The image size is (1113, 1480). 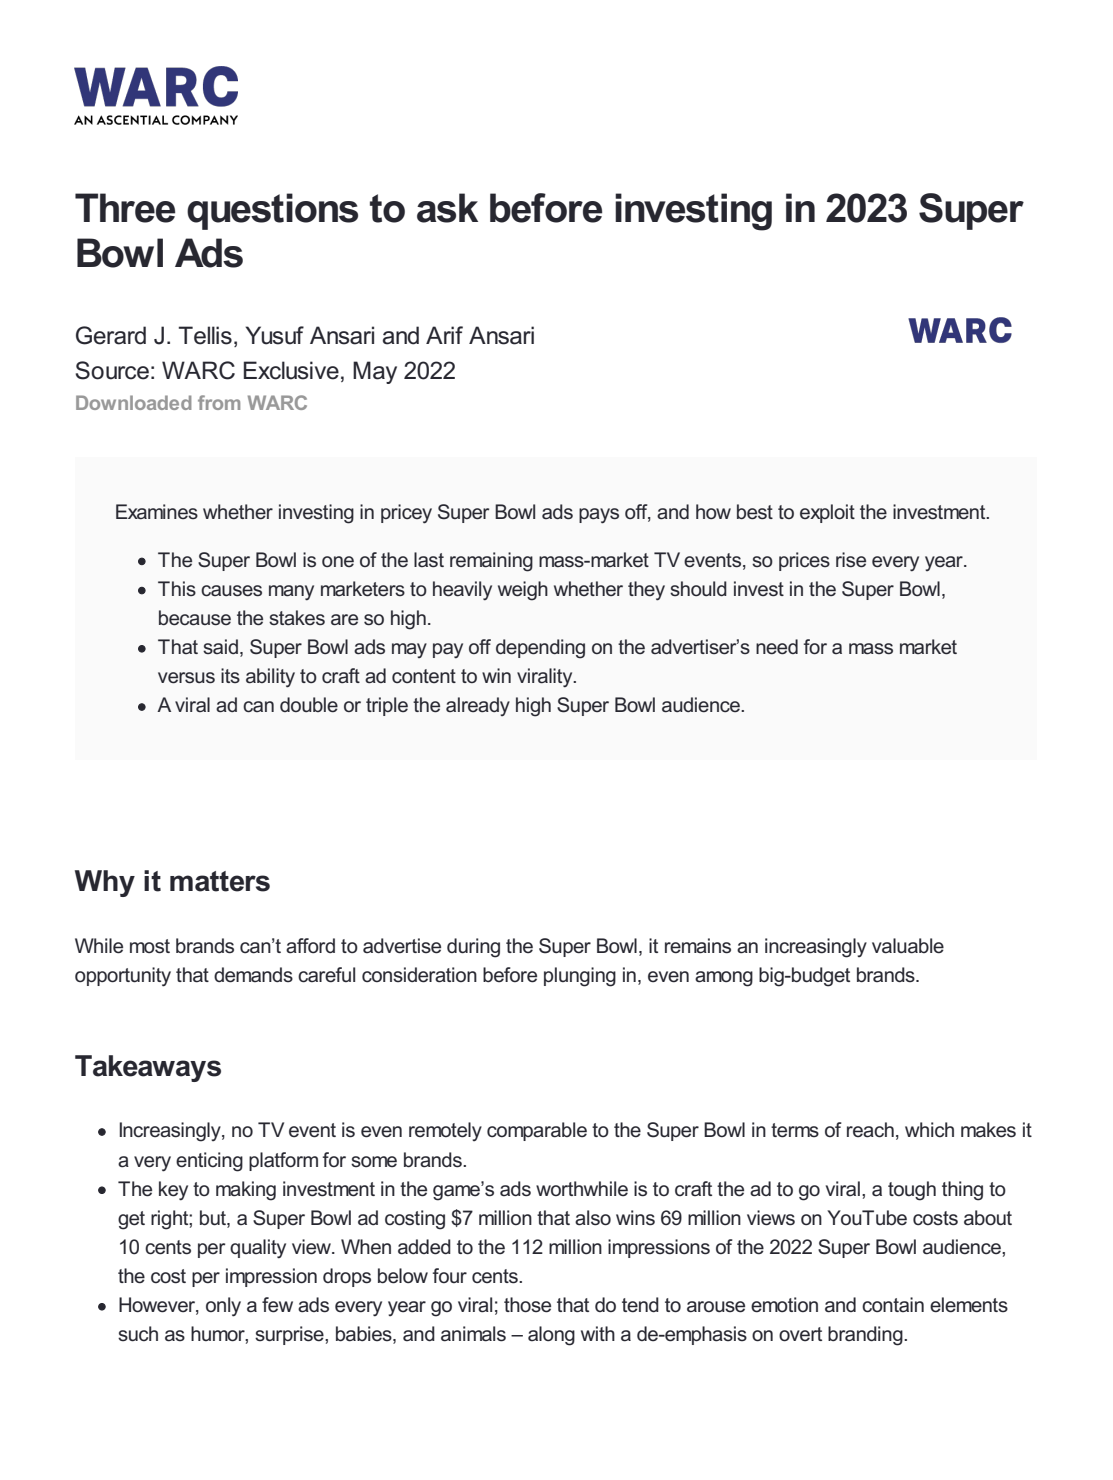 I want to click on need, so click(x=777, y=647).
